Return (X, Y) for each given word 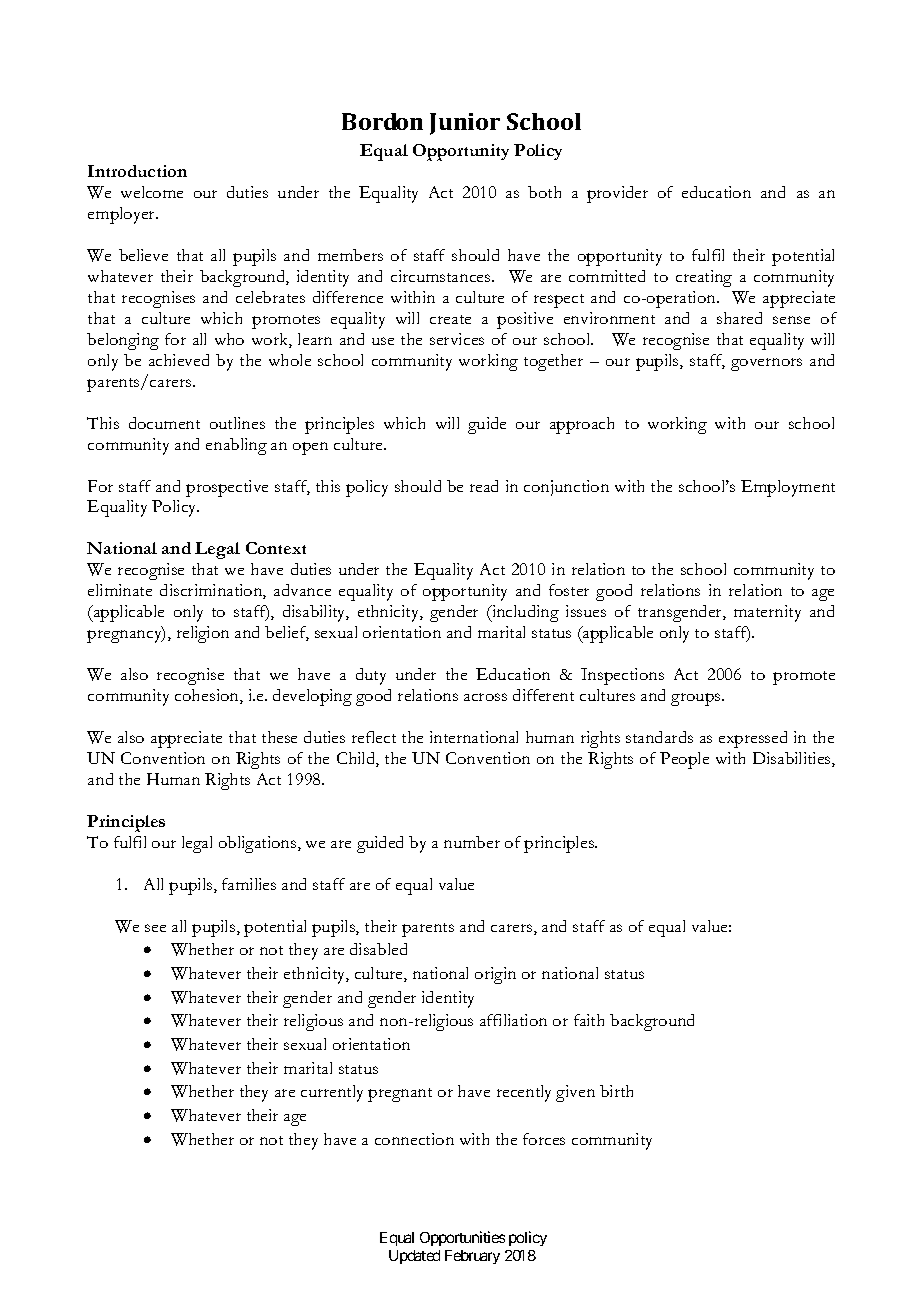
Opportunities (462, 1238)
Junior (465, 124)
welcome (152, 192)
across (485, 697)
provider (617, 194)
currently (332, 1093)
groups (697, 699)
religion (203, 634)
